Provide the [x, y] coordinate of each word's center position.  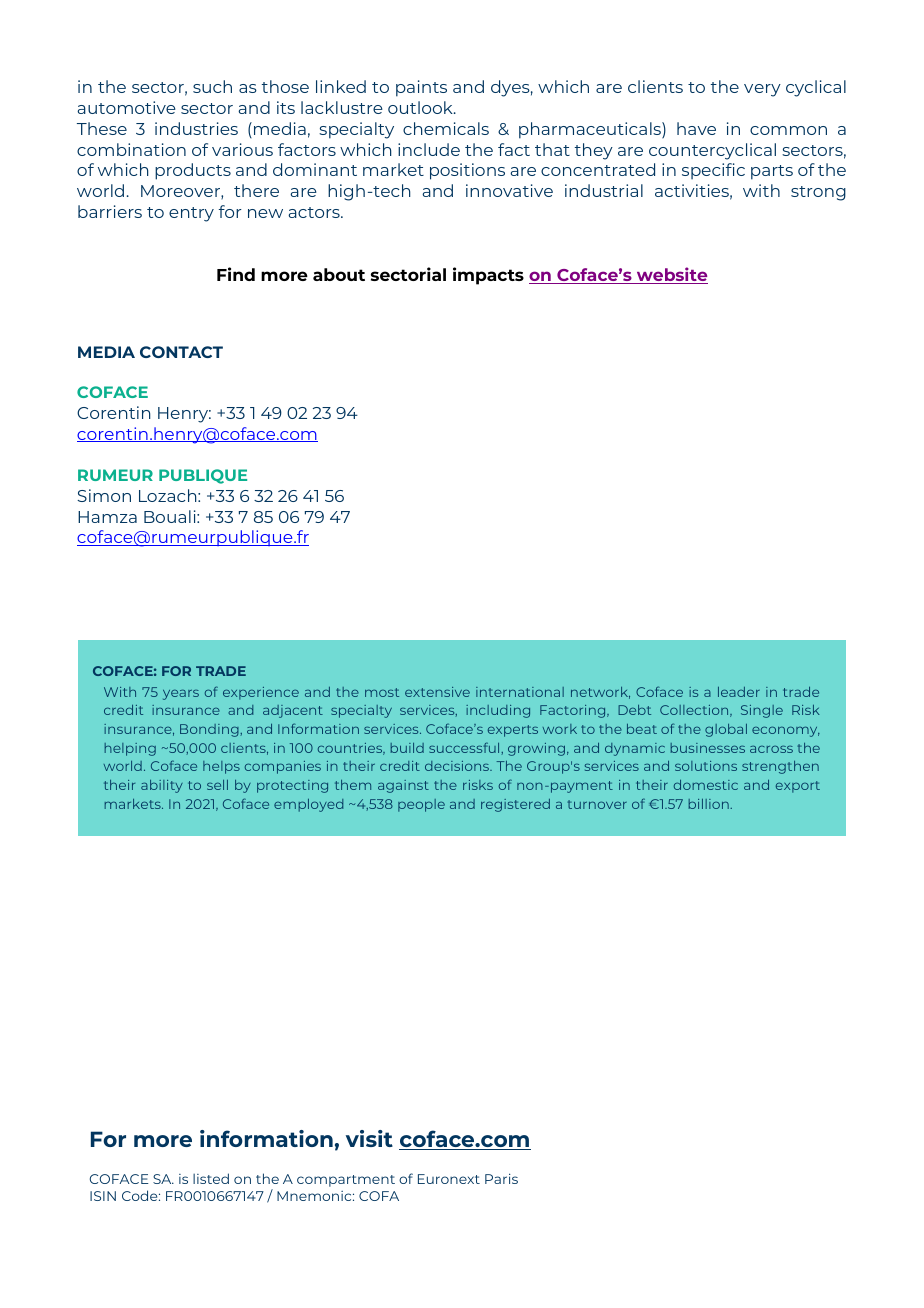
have [696, 128]
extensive [437, 692]
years [181, 694]
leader [739, 692]
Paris [501, 1178]
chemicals [446, 128]
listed [211, 1178]
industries [196, 128]
